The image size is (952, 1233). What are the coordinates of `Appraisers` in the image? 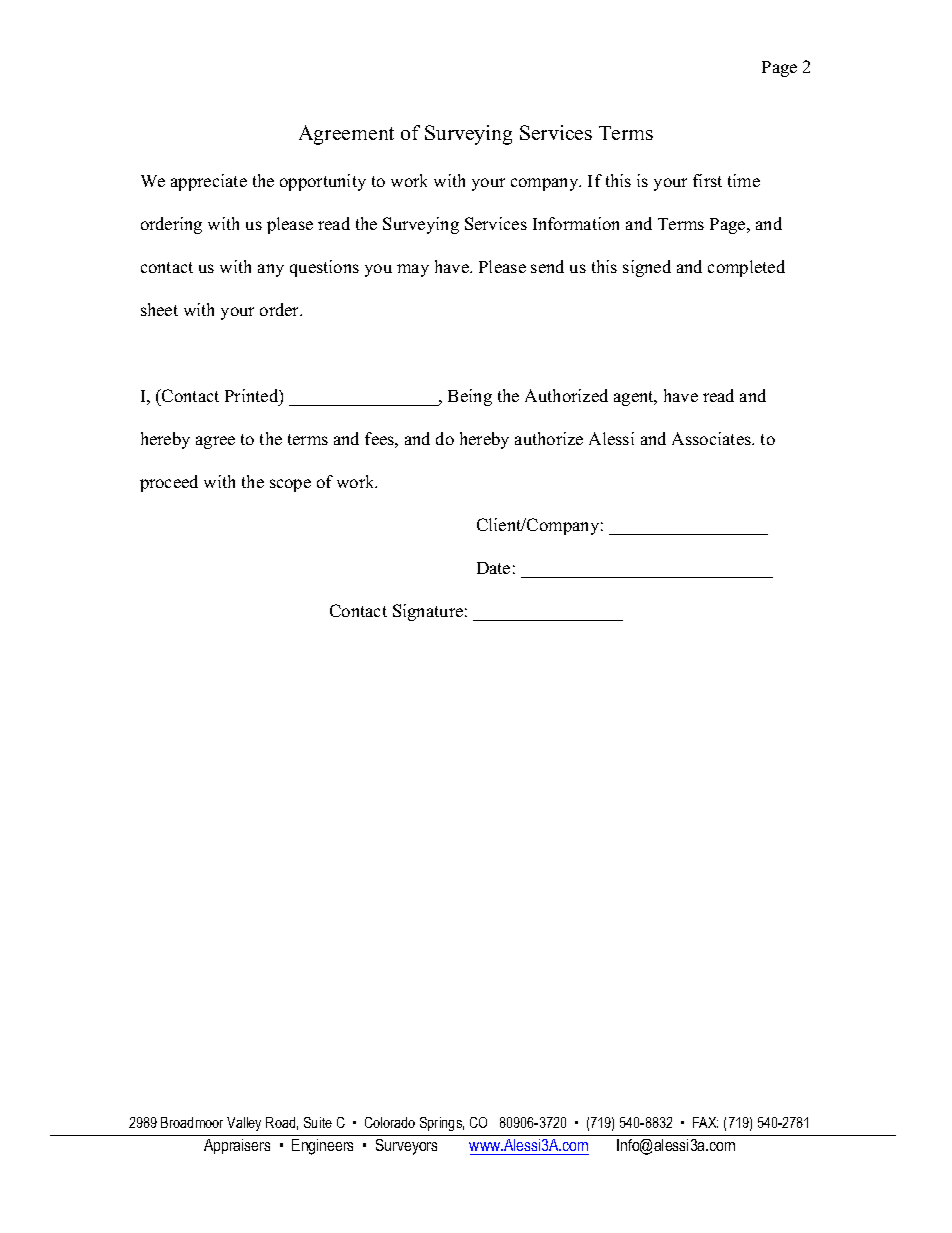 It's located at (237, 1146).
